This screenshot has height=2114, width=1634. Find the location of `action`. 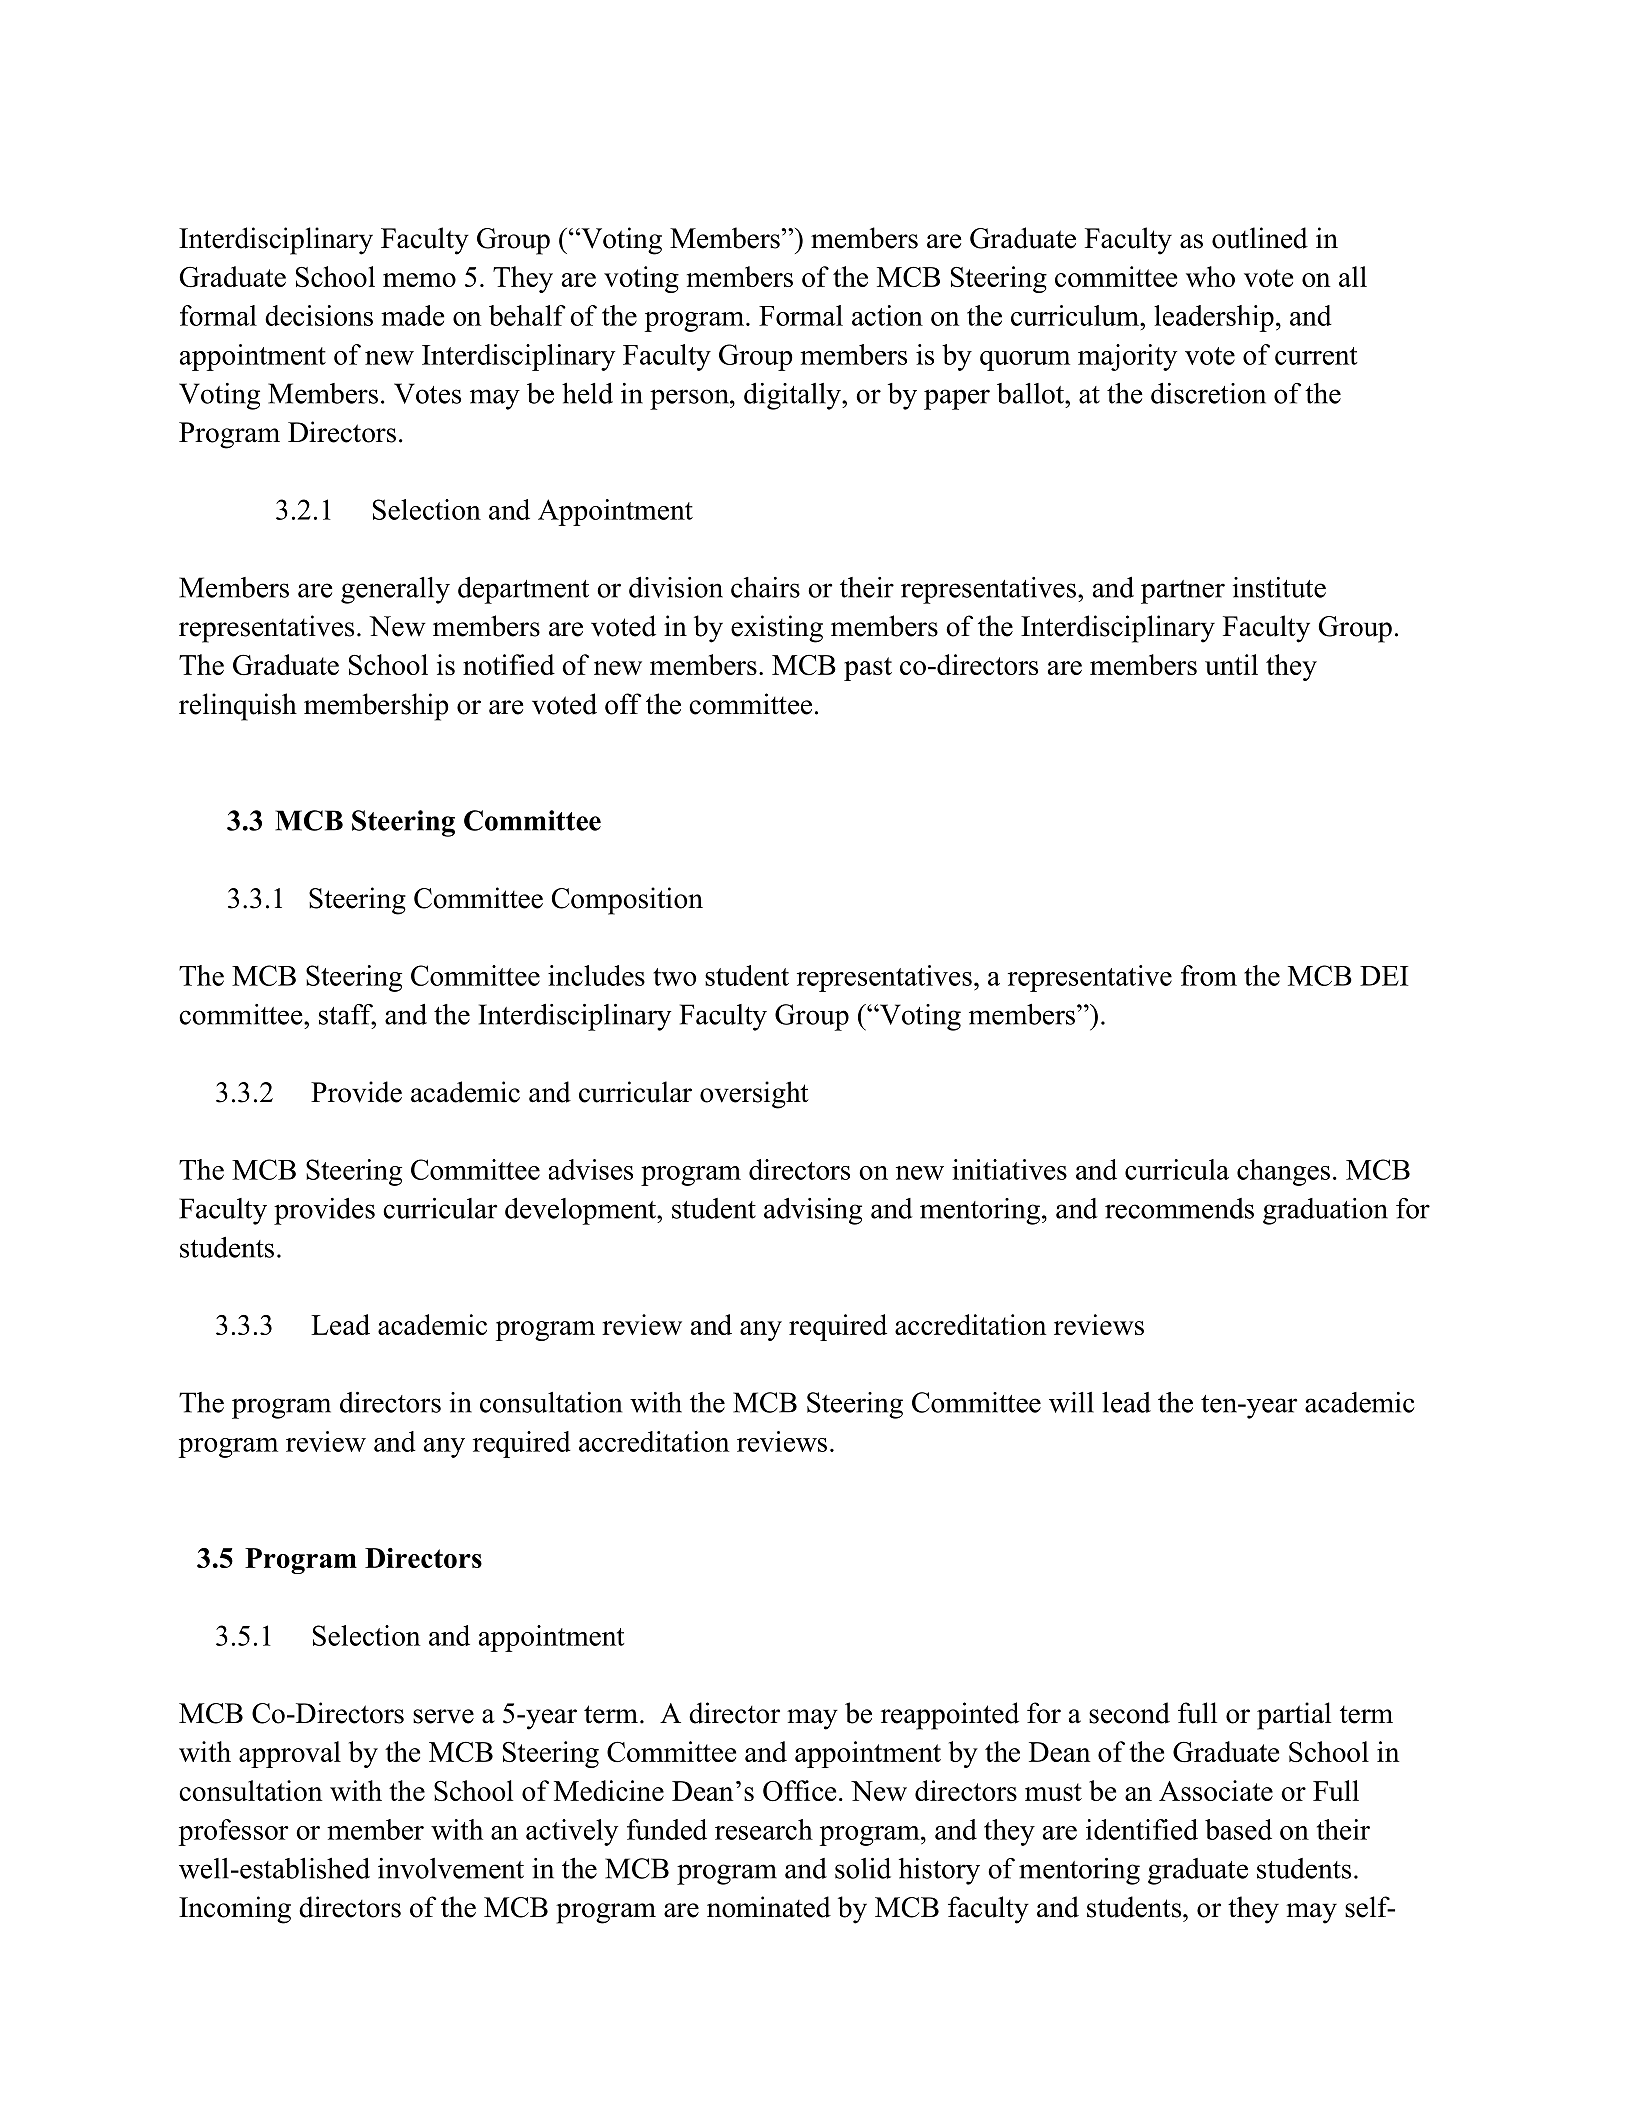

action is located at coordinates (887, 315).
